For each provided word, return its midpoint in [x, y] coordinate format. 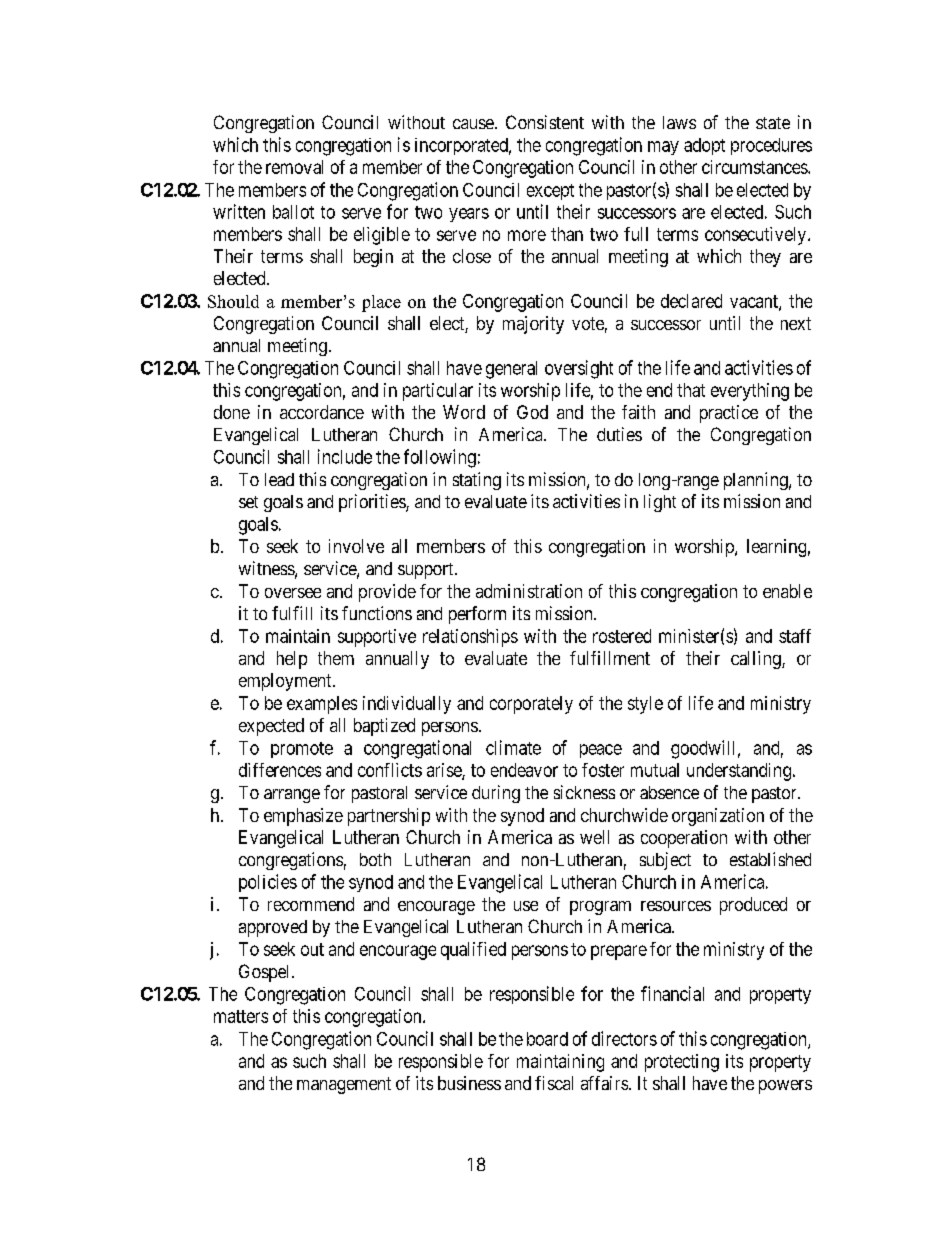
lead [279, 479]
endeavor [524, 770]
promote [302, 750]
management [344, 1085]
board [547, 1039]
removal [294, 167]
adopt [704, 146]
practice [729, 414]
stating [477, 481]
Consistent [545, 122]
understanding [739, 772]
